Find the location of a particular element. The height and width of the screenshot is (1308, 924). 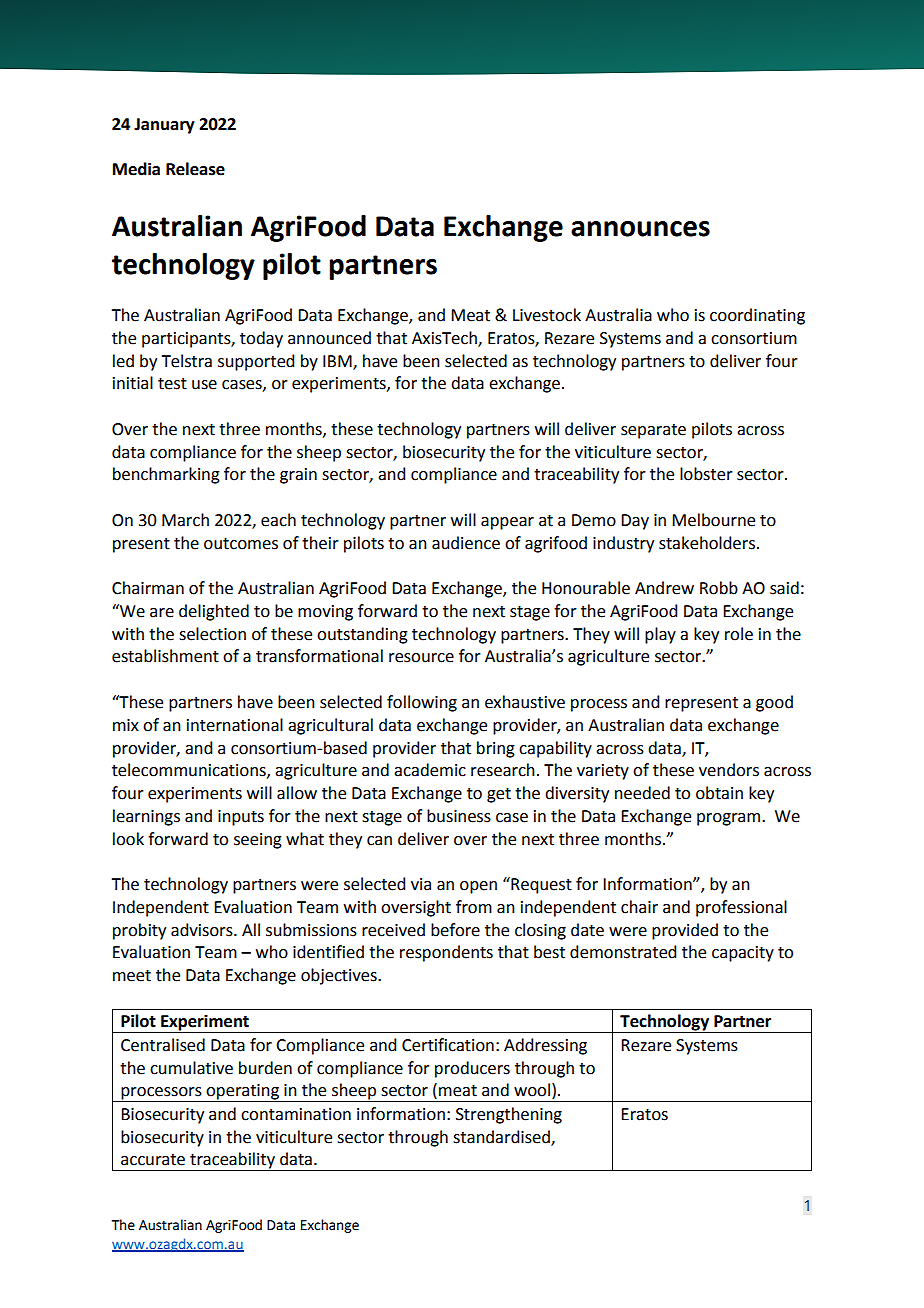

Release is located at coordinates (195, 169).
